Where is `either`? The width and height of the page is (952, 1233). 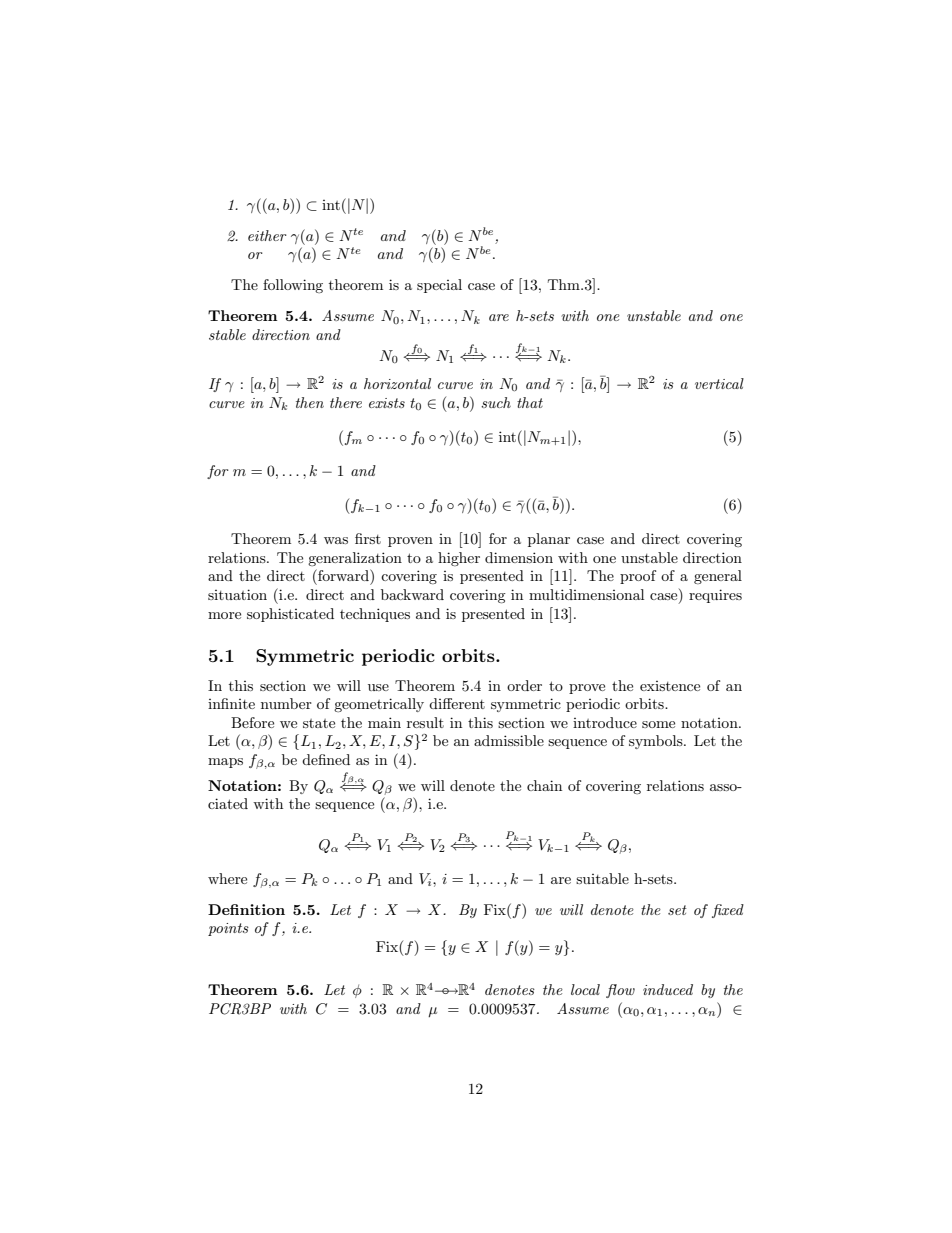
either is located at coordinates (267, 235).
